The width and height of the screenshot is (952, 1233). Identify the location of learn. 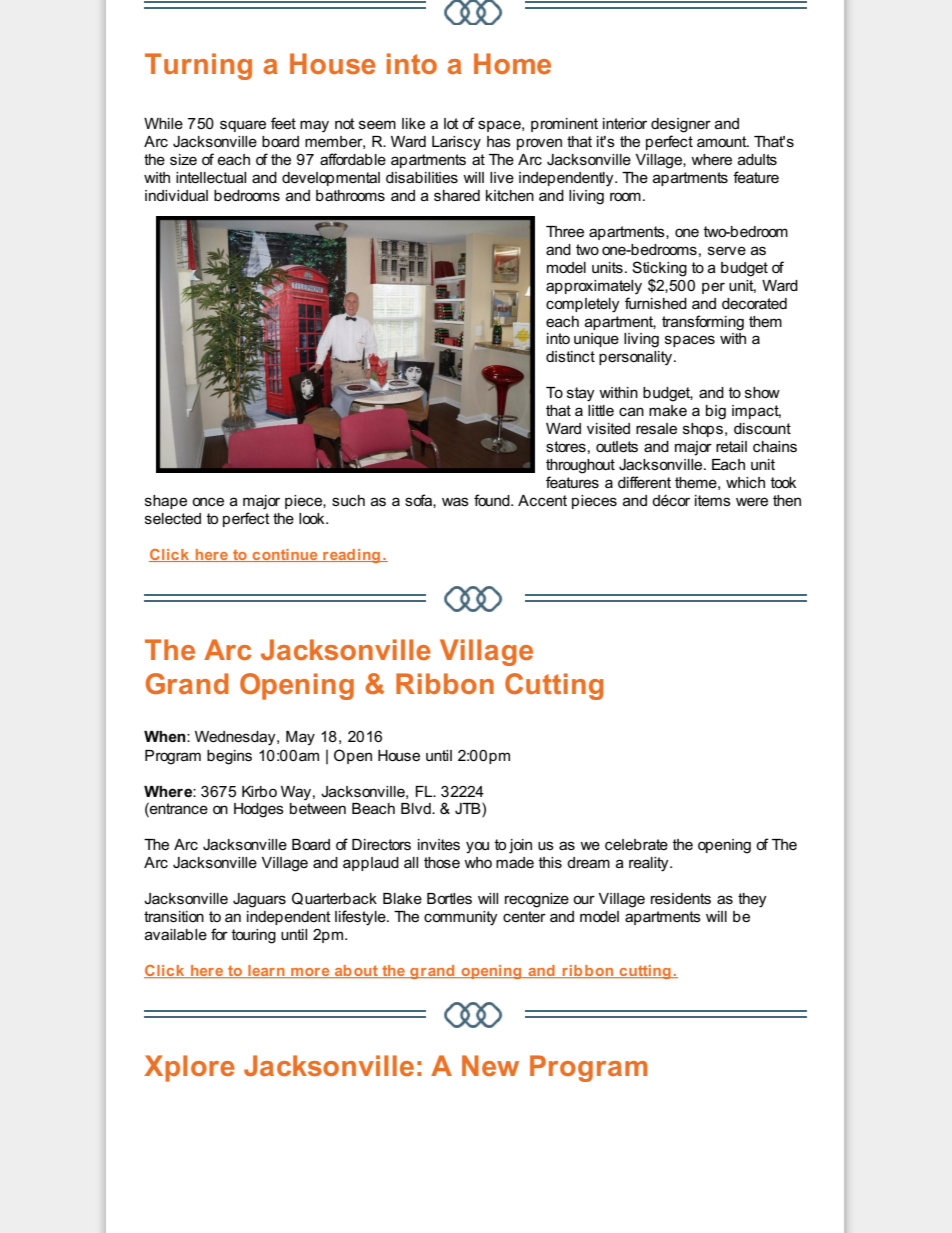
(266, 971).
